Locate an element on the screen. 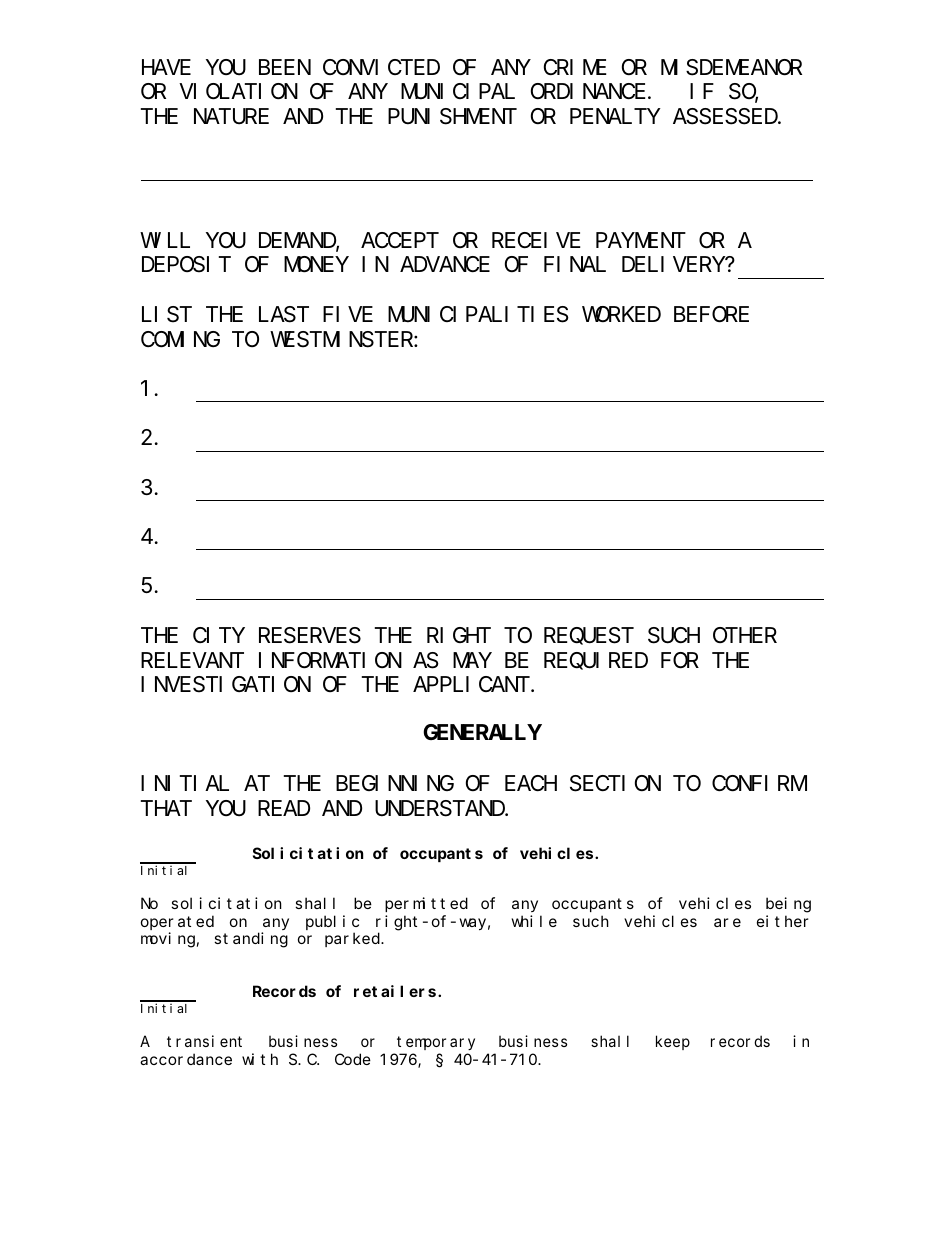 The height and width of the screenshot is (1233, 952). HAVE is located at coordinates (166, 67).
